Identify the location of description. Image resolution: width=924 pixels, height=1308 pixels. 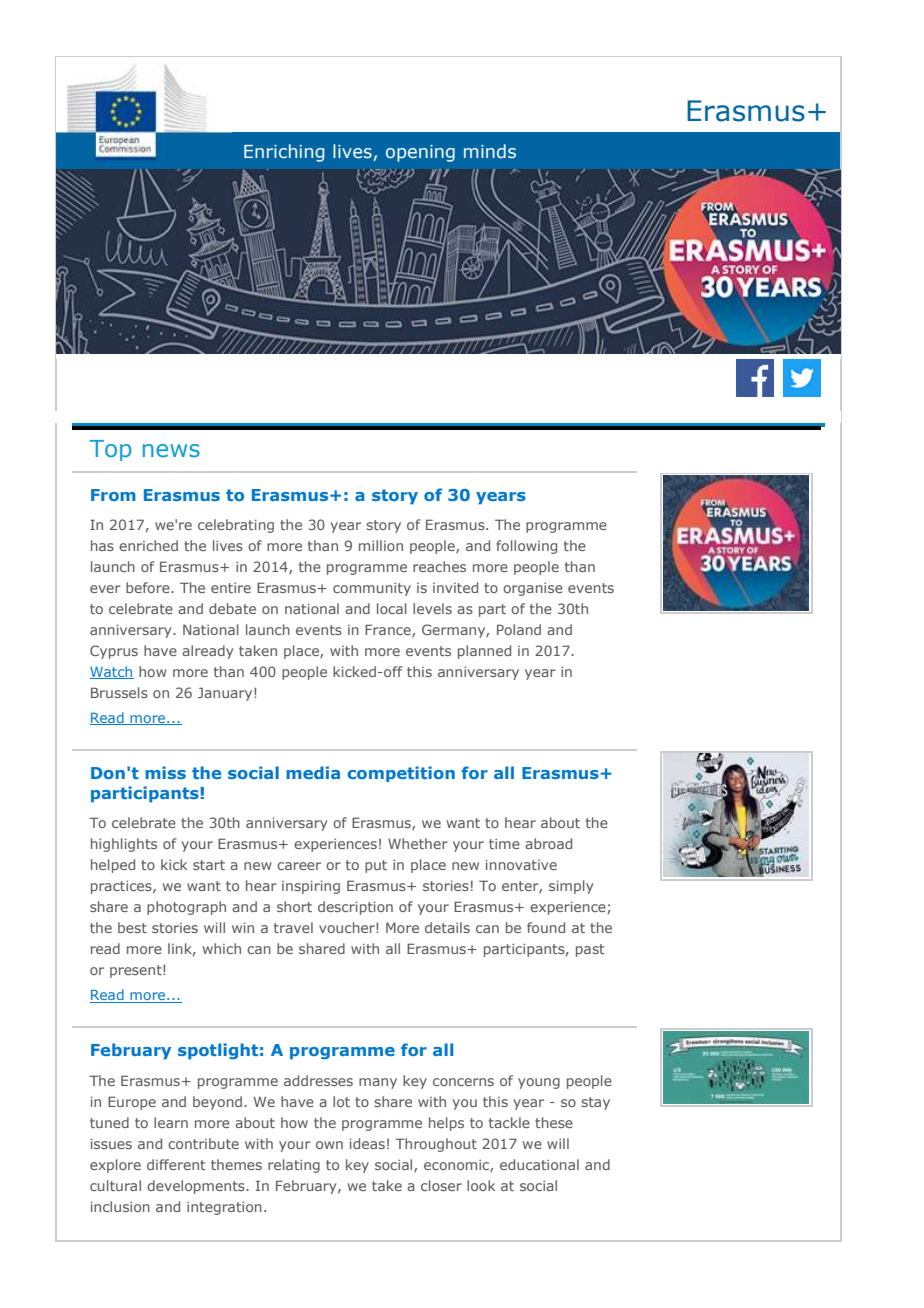
(355, 908).
